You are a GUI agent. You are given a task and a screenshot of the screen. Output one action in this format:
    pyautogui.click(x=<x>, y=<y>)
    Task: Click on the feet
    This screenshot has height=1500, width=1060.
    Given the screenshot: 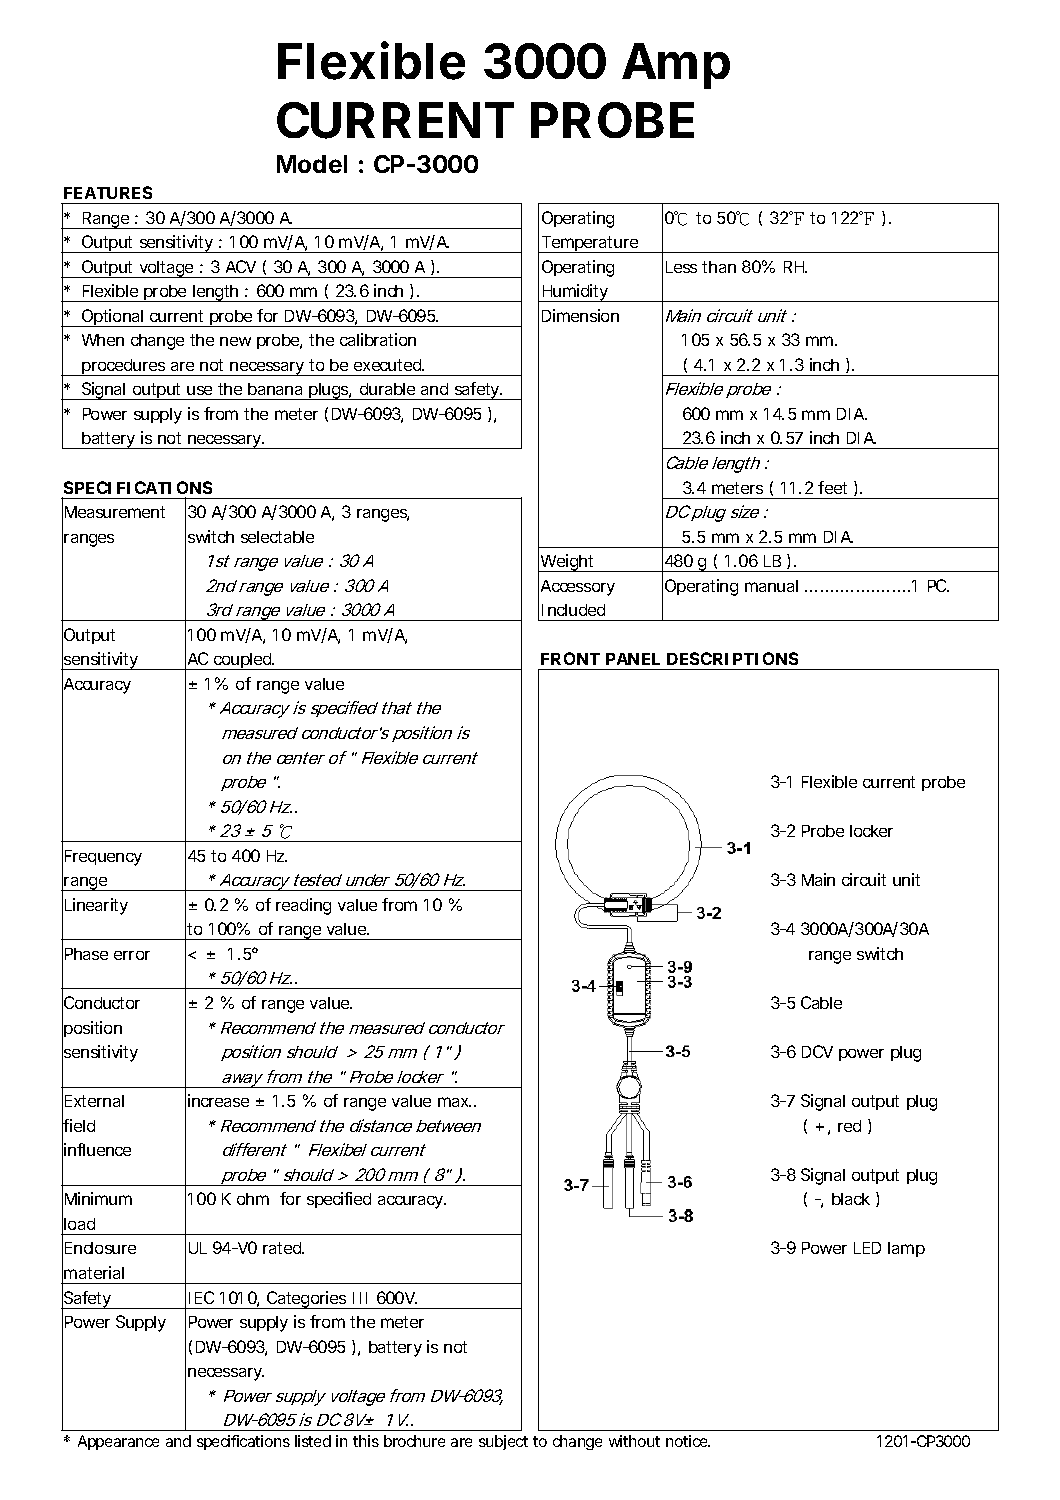 What is the action you would take?
    pyautogui.click(x=832, y=487)
